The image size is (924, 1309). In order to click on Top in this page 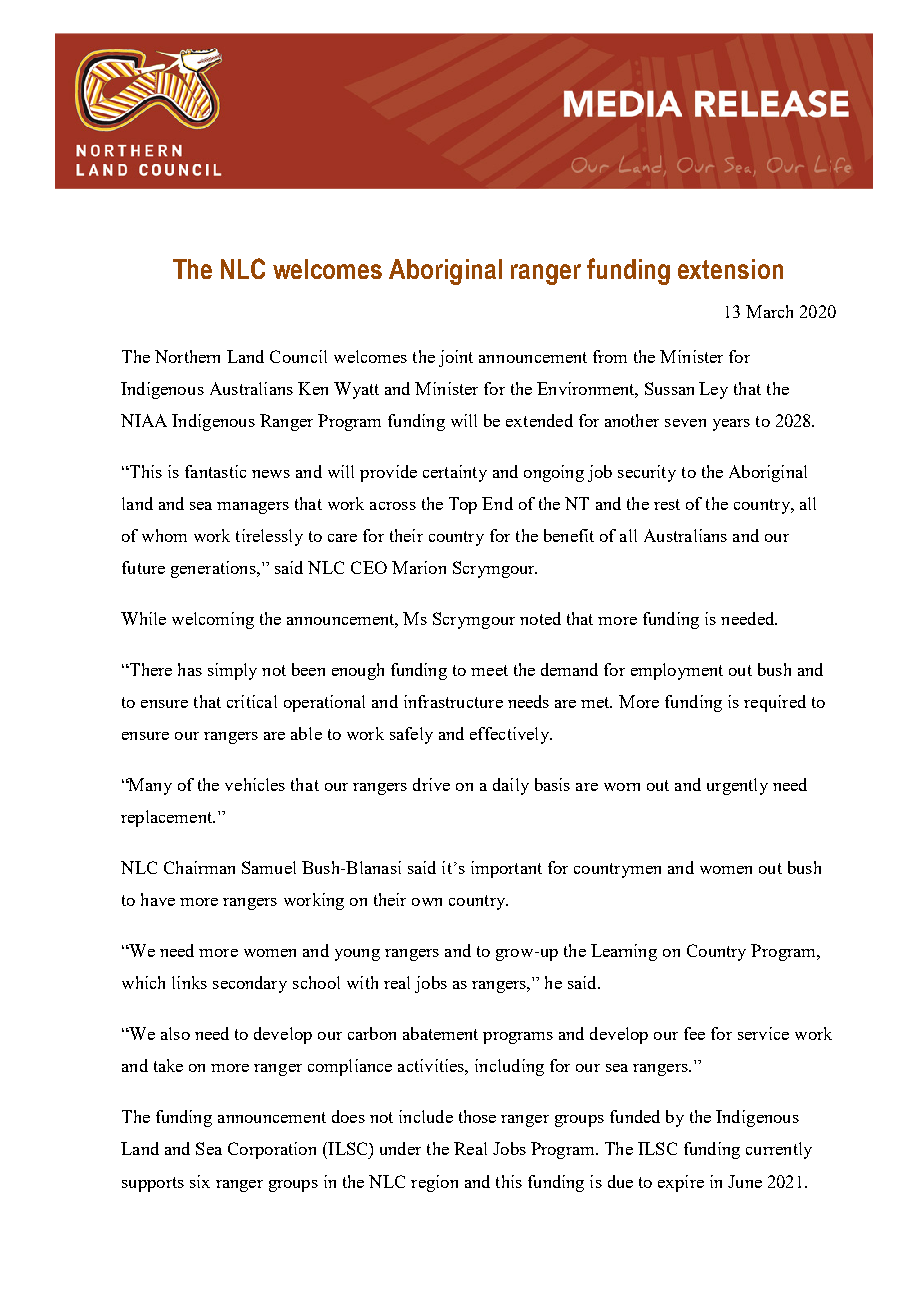, I will do `click(463, 505)`.
